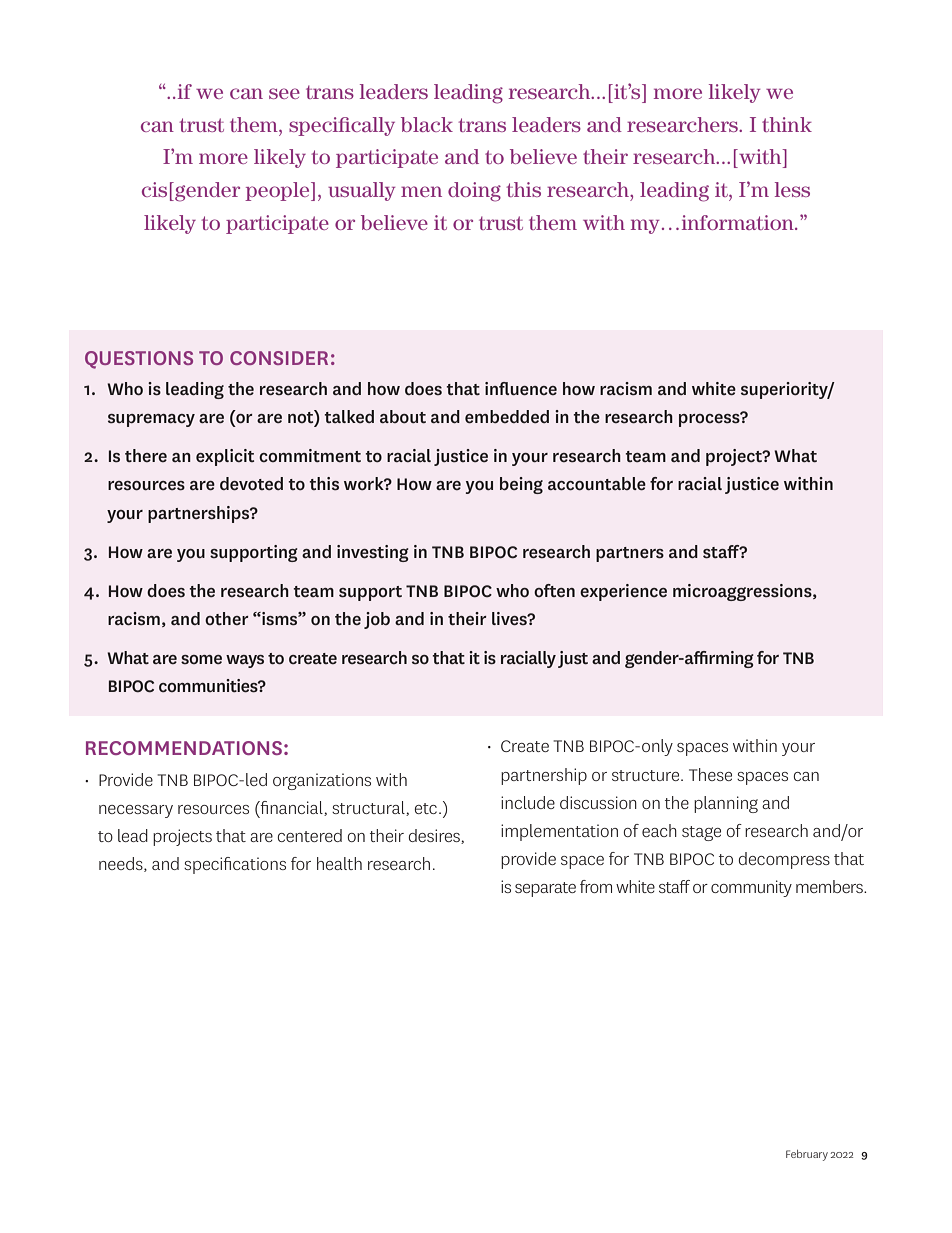 This screenshot has height=1233, width=952. What do you see at coordinates (521, 389) in the screenshot?
I see `influence` at bounding box center [521, 389].
